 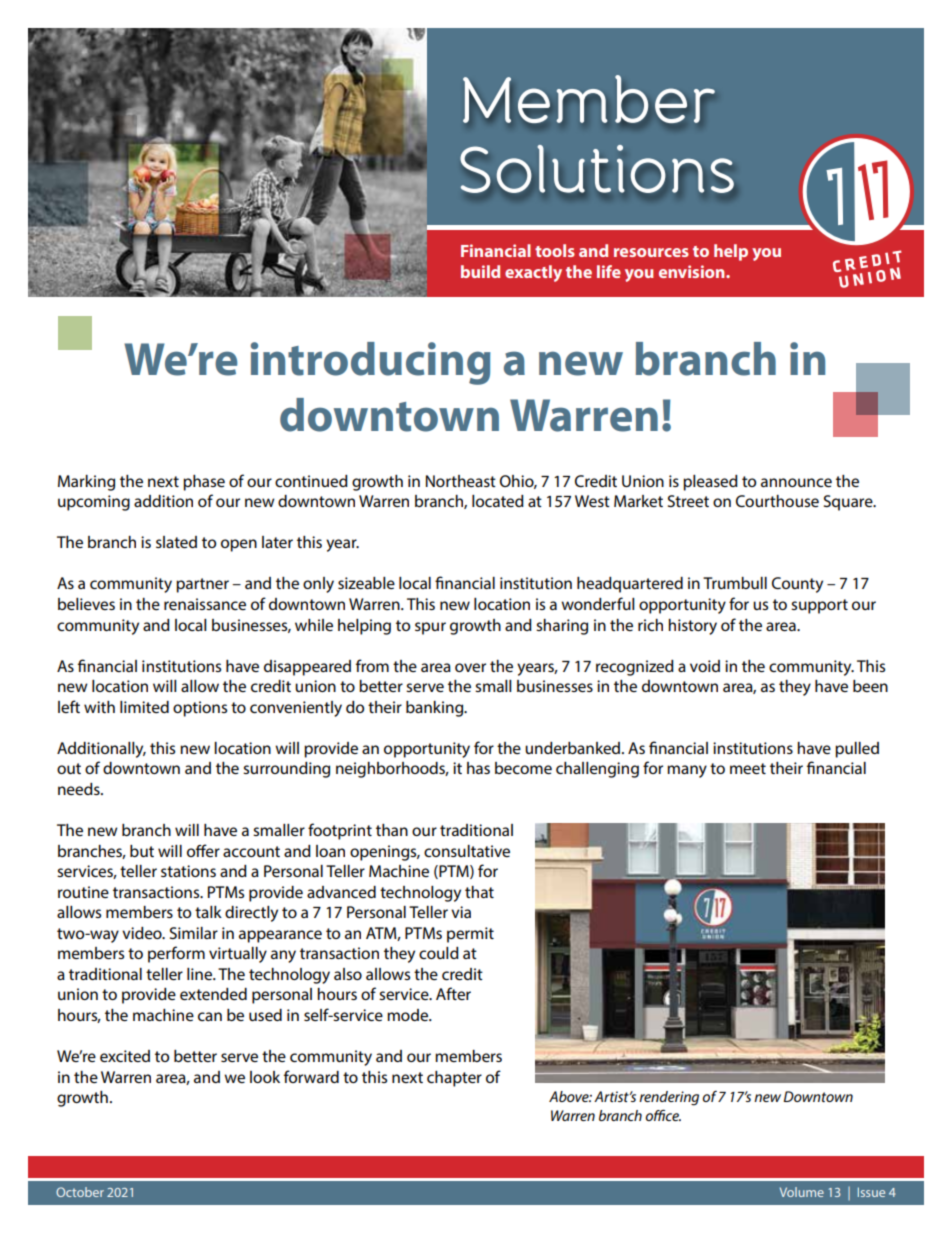 I want to click on perform, so click(x=176, y=954).
